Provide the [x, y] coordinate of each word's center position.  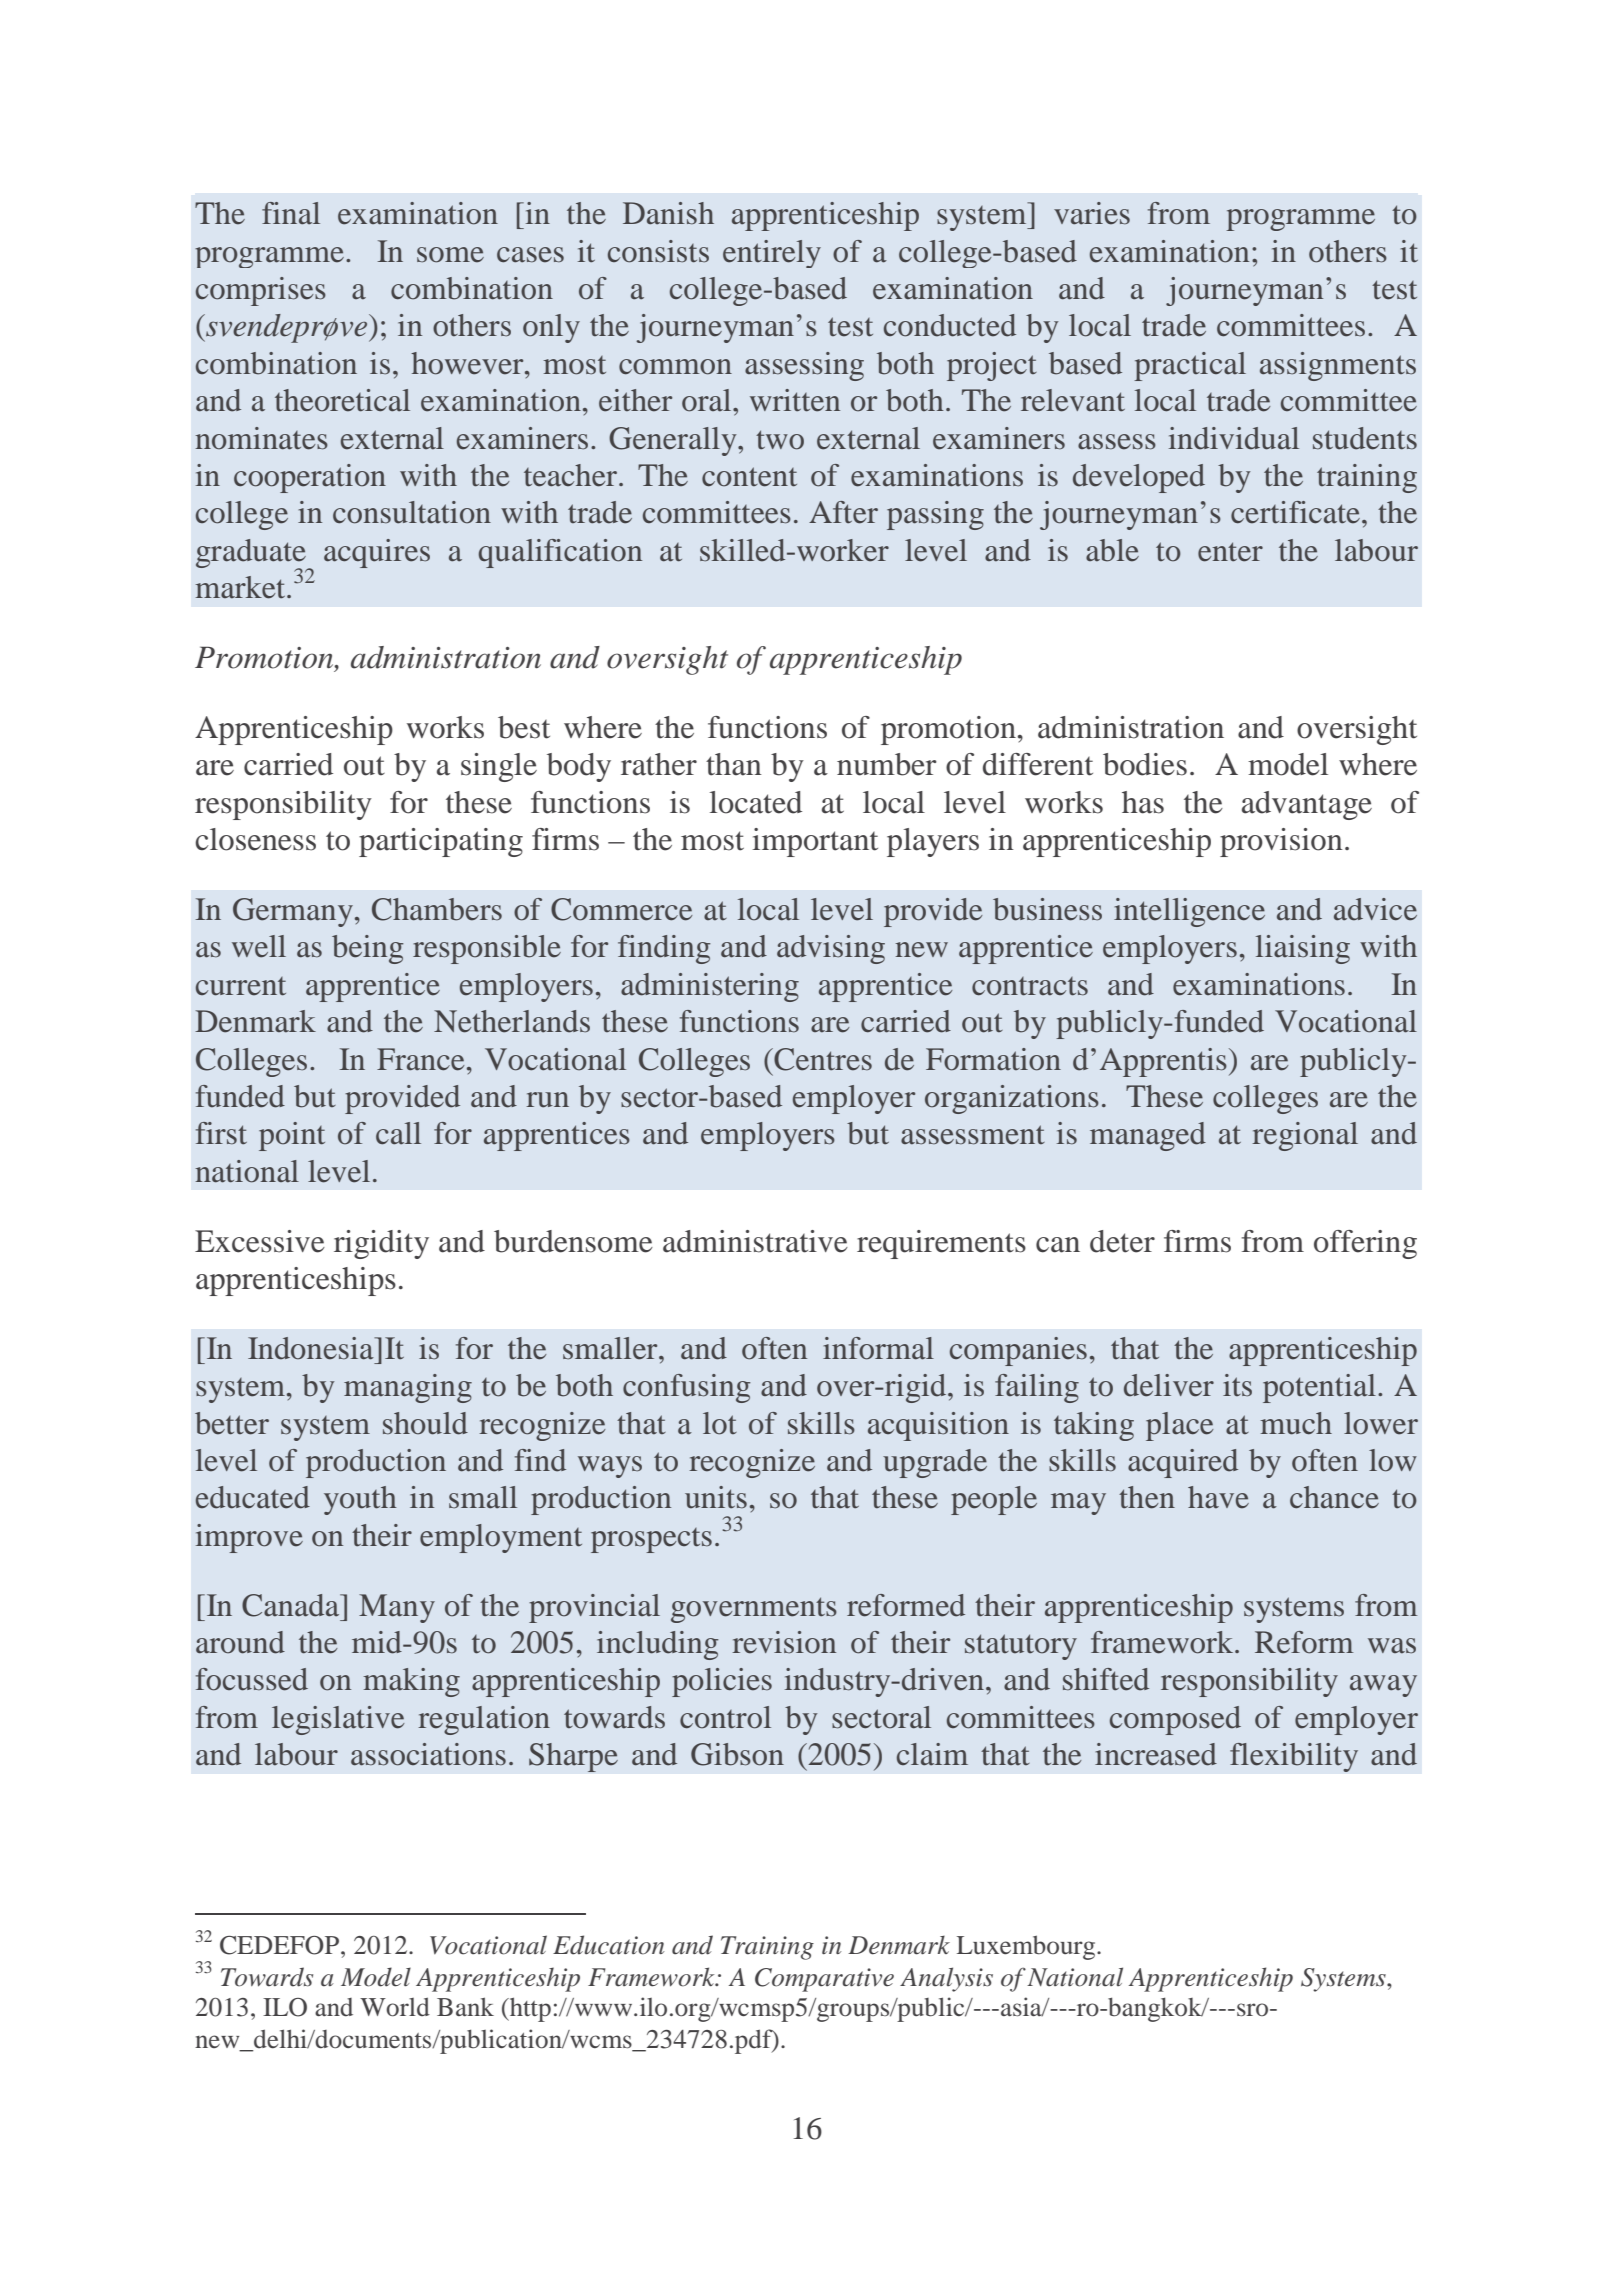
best [524, 727]
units [716, 1497]
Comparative [824, 1980]
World [395, 2007]
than [734, 764]
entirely [772, 254]
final [291, 213]
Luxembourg [1027, 1947]
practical [1190, 366]
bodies [1145, 764]
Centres [822, 1059]
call [398, 1133]
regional [1305, 1136]
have [1218, 1497]
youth [360, 1500]
